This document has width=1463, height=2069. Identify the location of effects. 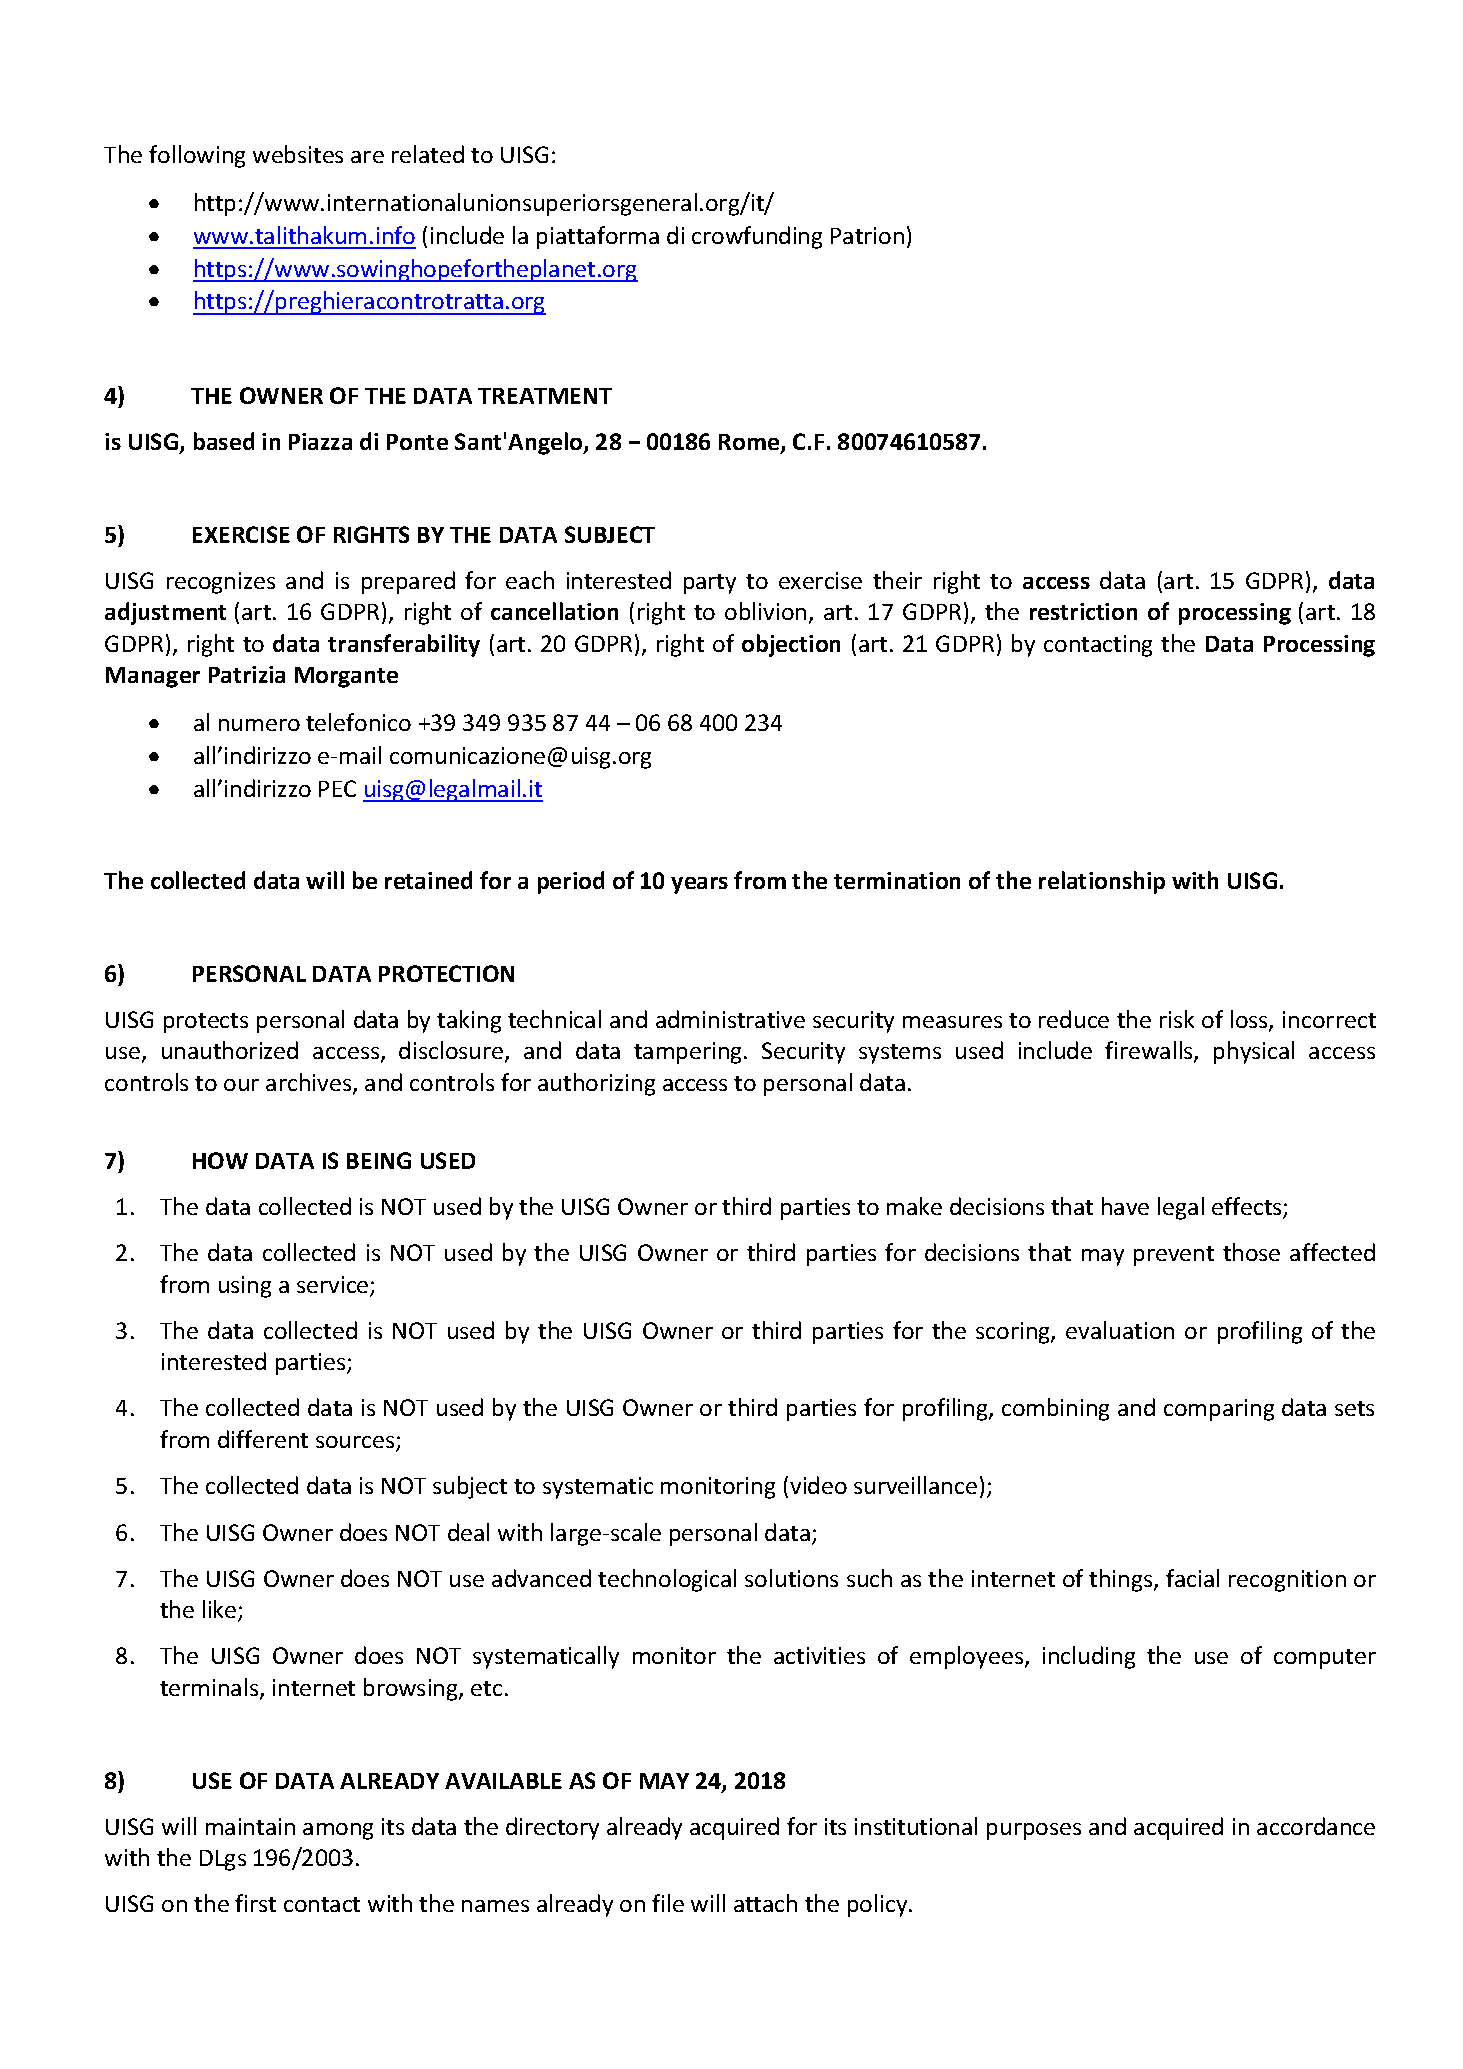
(1248, 1207).
